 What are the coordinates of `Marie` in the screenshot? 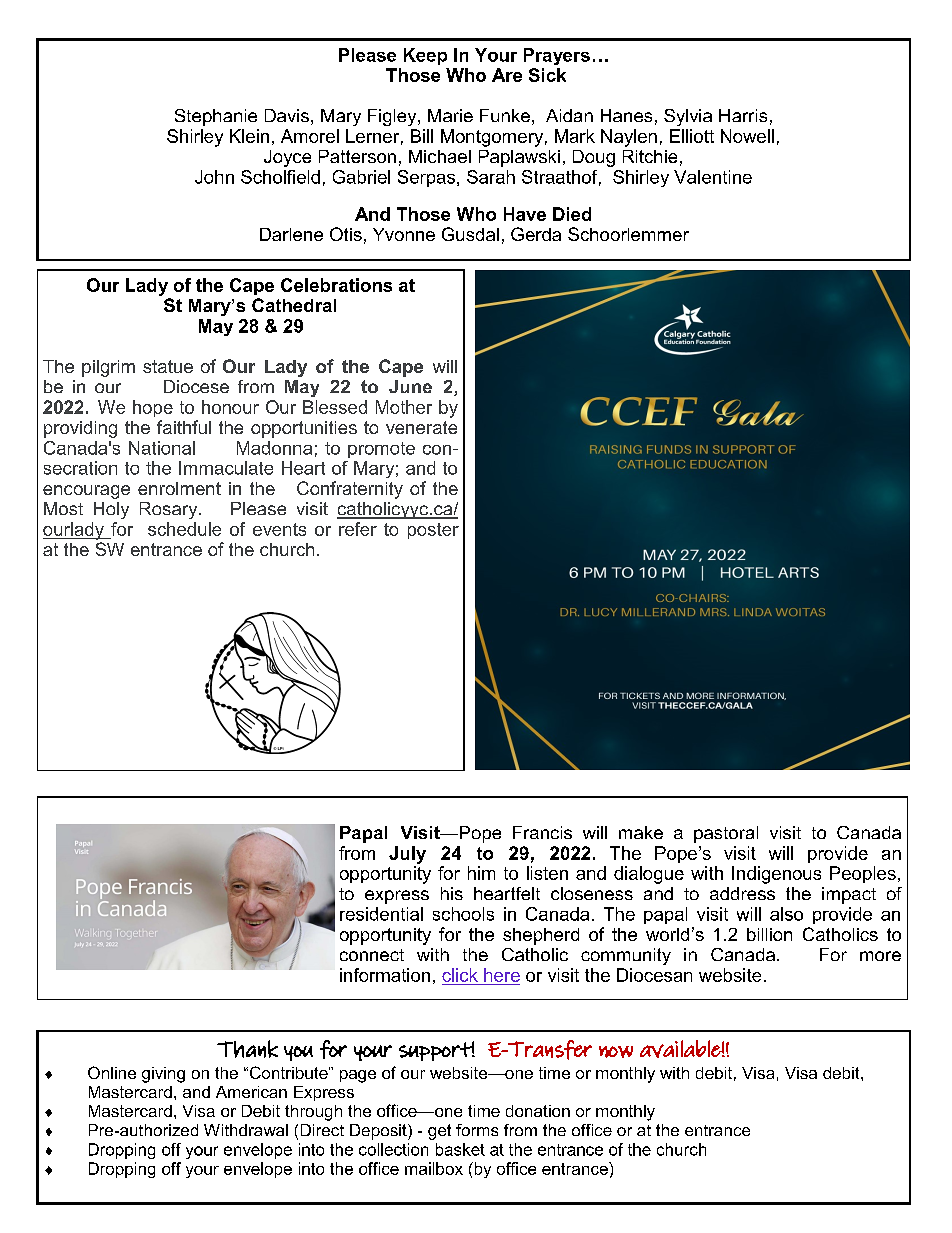 It's located at (450, 115).
